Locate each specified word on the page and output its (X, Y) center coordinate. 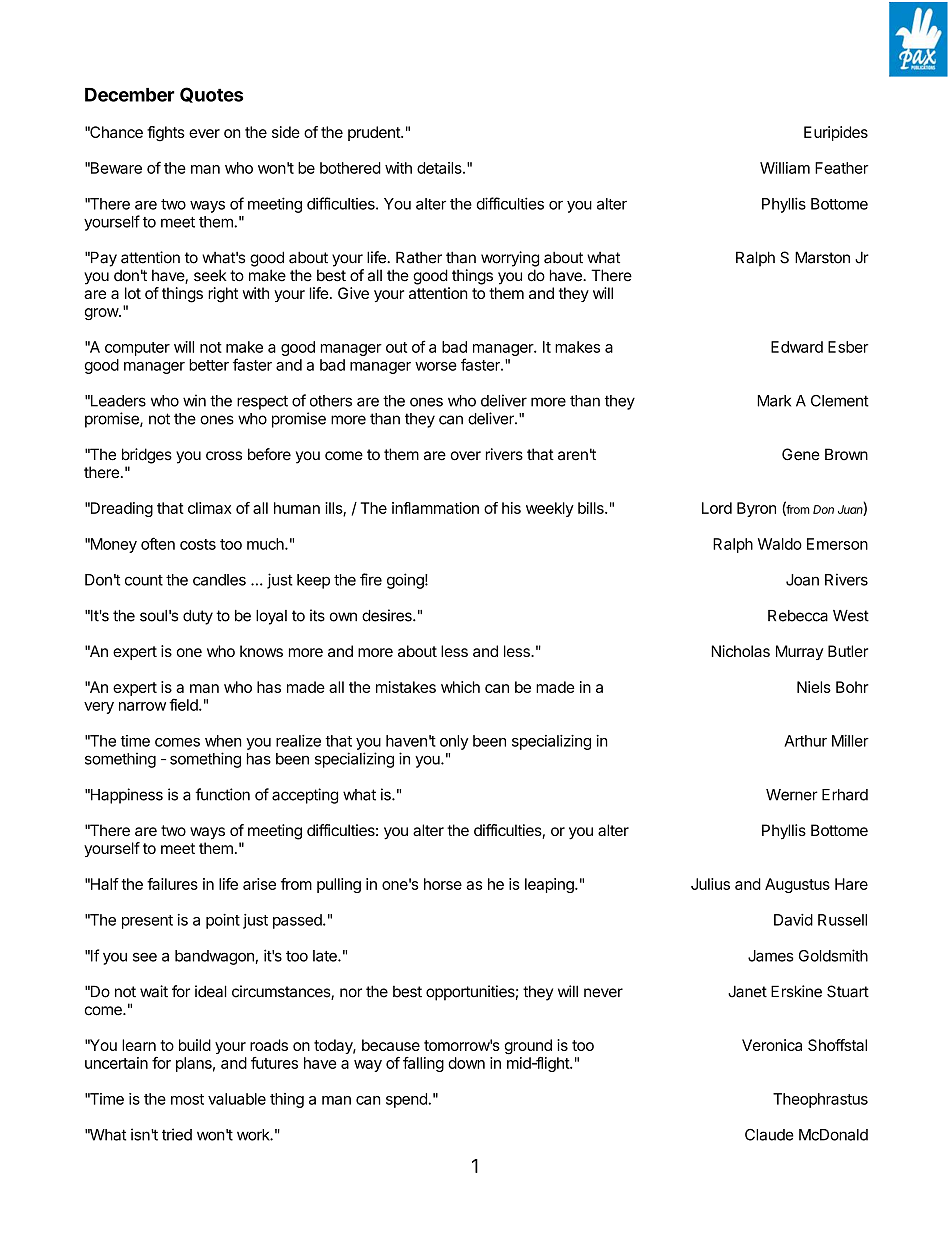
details (440, 168)
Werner (792, 795)
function (222, 794)
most (187, 1099)
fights (166, 134)
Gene (801, 454)
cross (224, 456)
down (466, 1063)
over (466, 456)
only (454, 742)
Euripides (836, 133)
